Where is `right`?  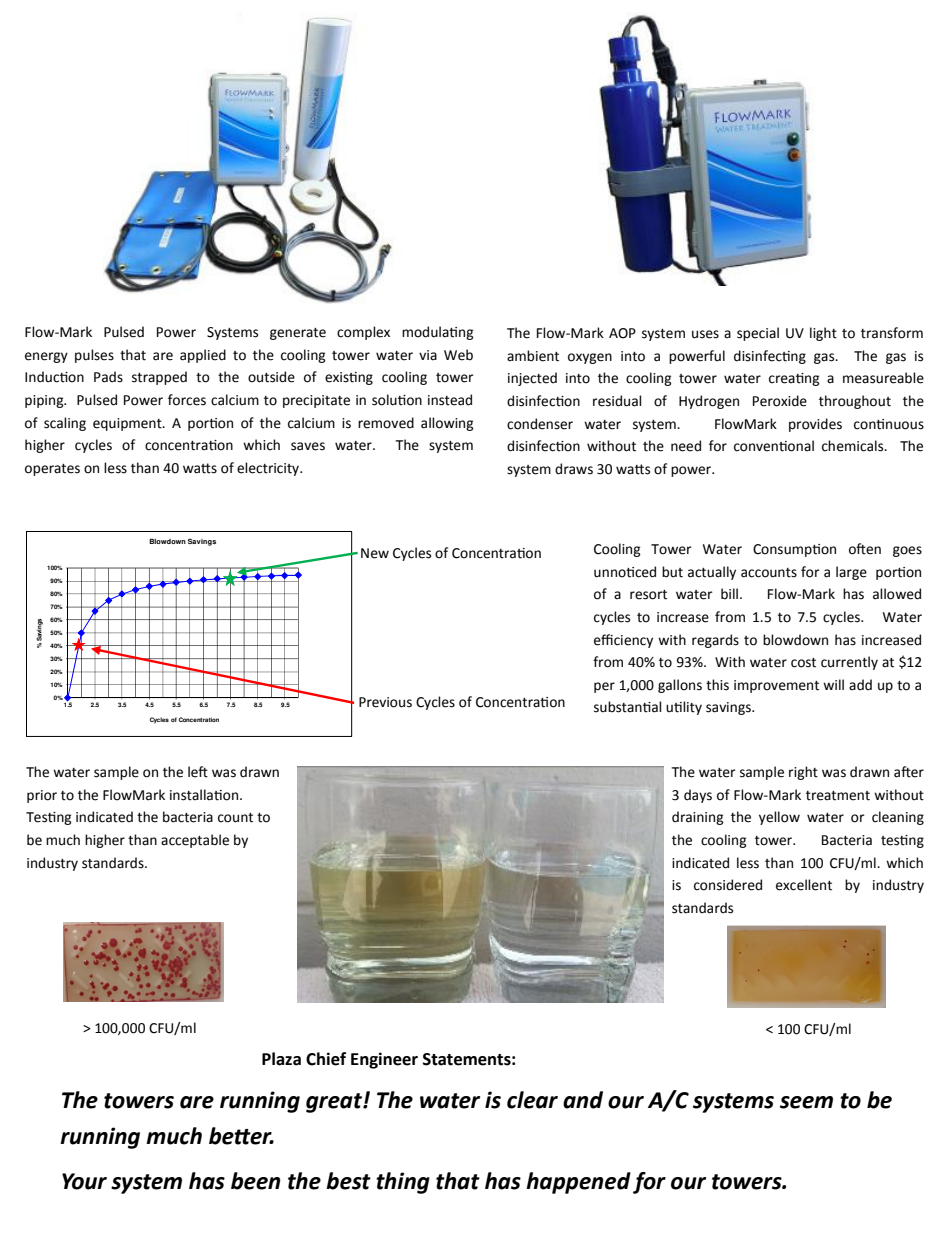
right is located at coordinates (803, 773).
